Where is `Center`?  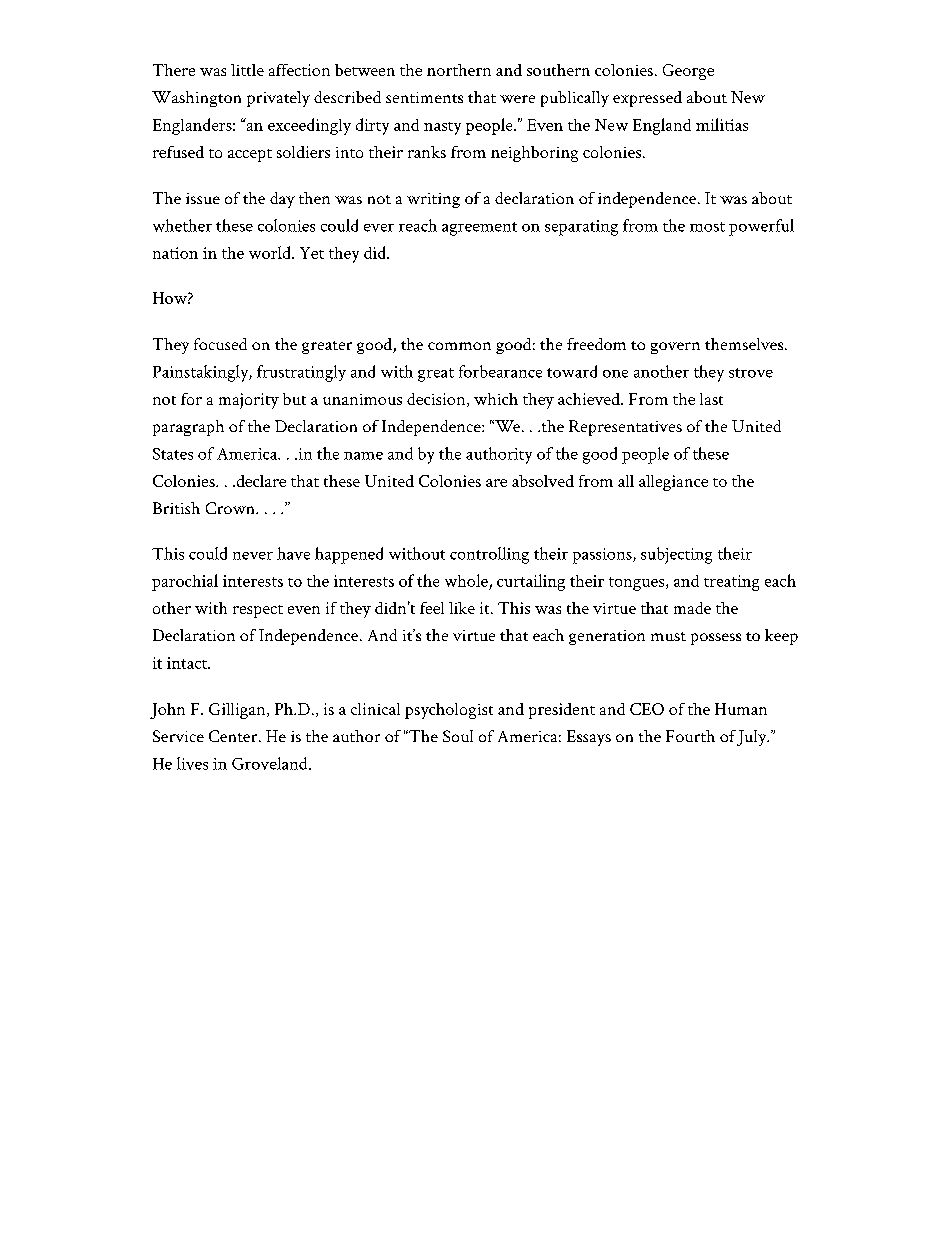
Center is located at coordinates (234, 736).
